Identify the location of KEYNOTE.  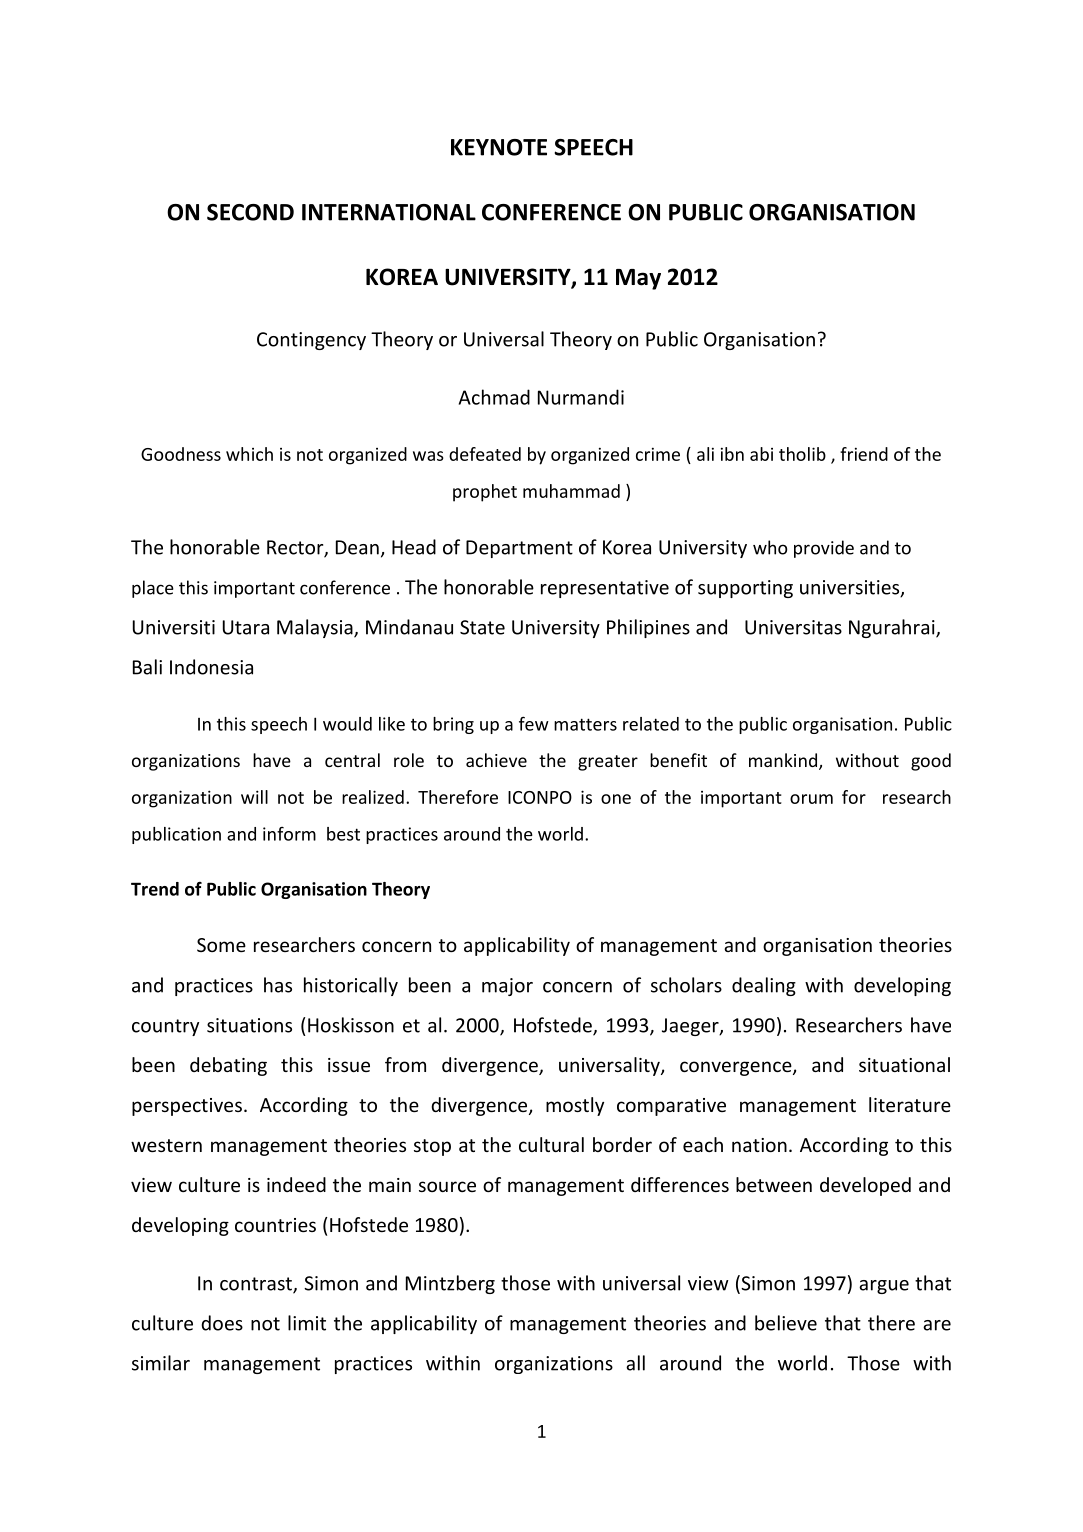
(499, 147).
